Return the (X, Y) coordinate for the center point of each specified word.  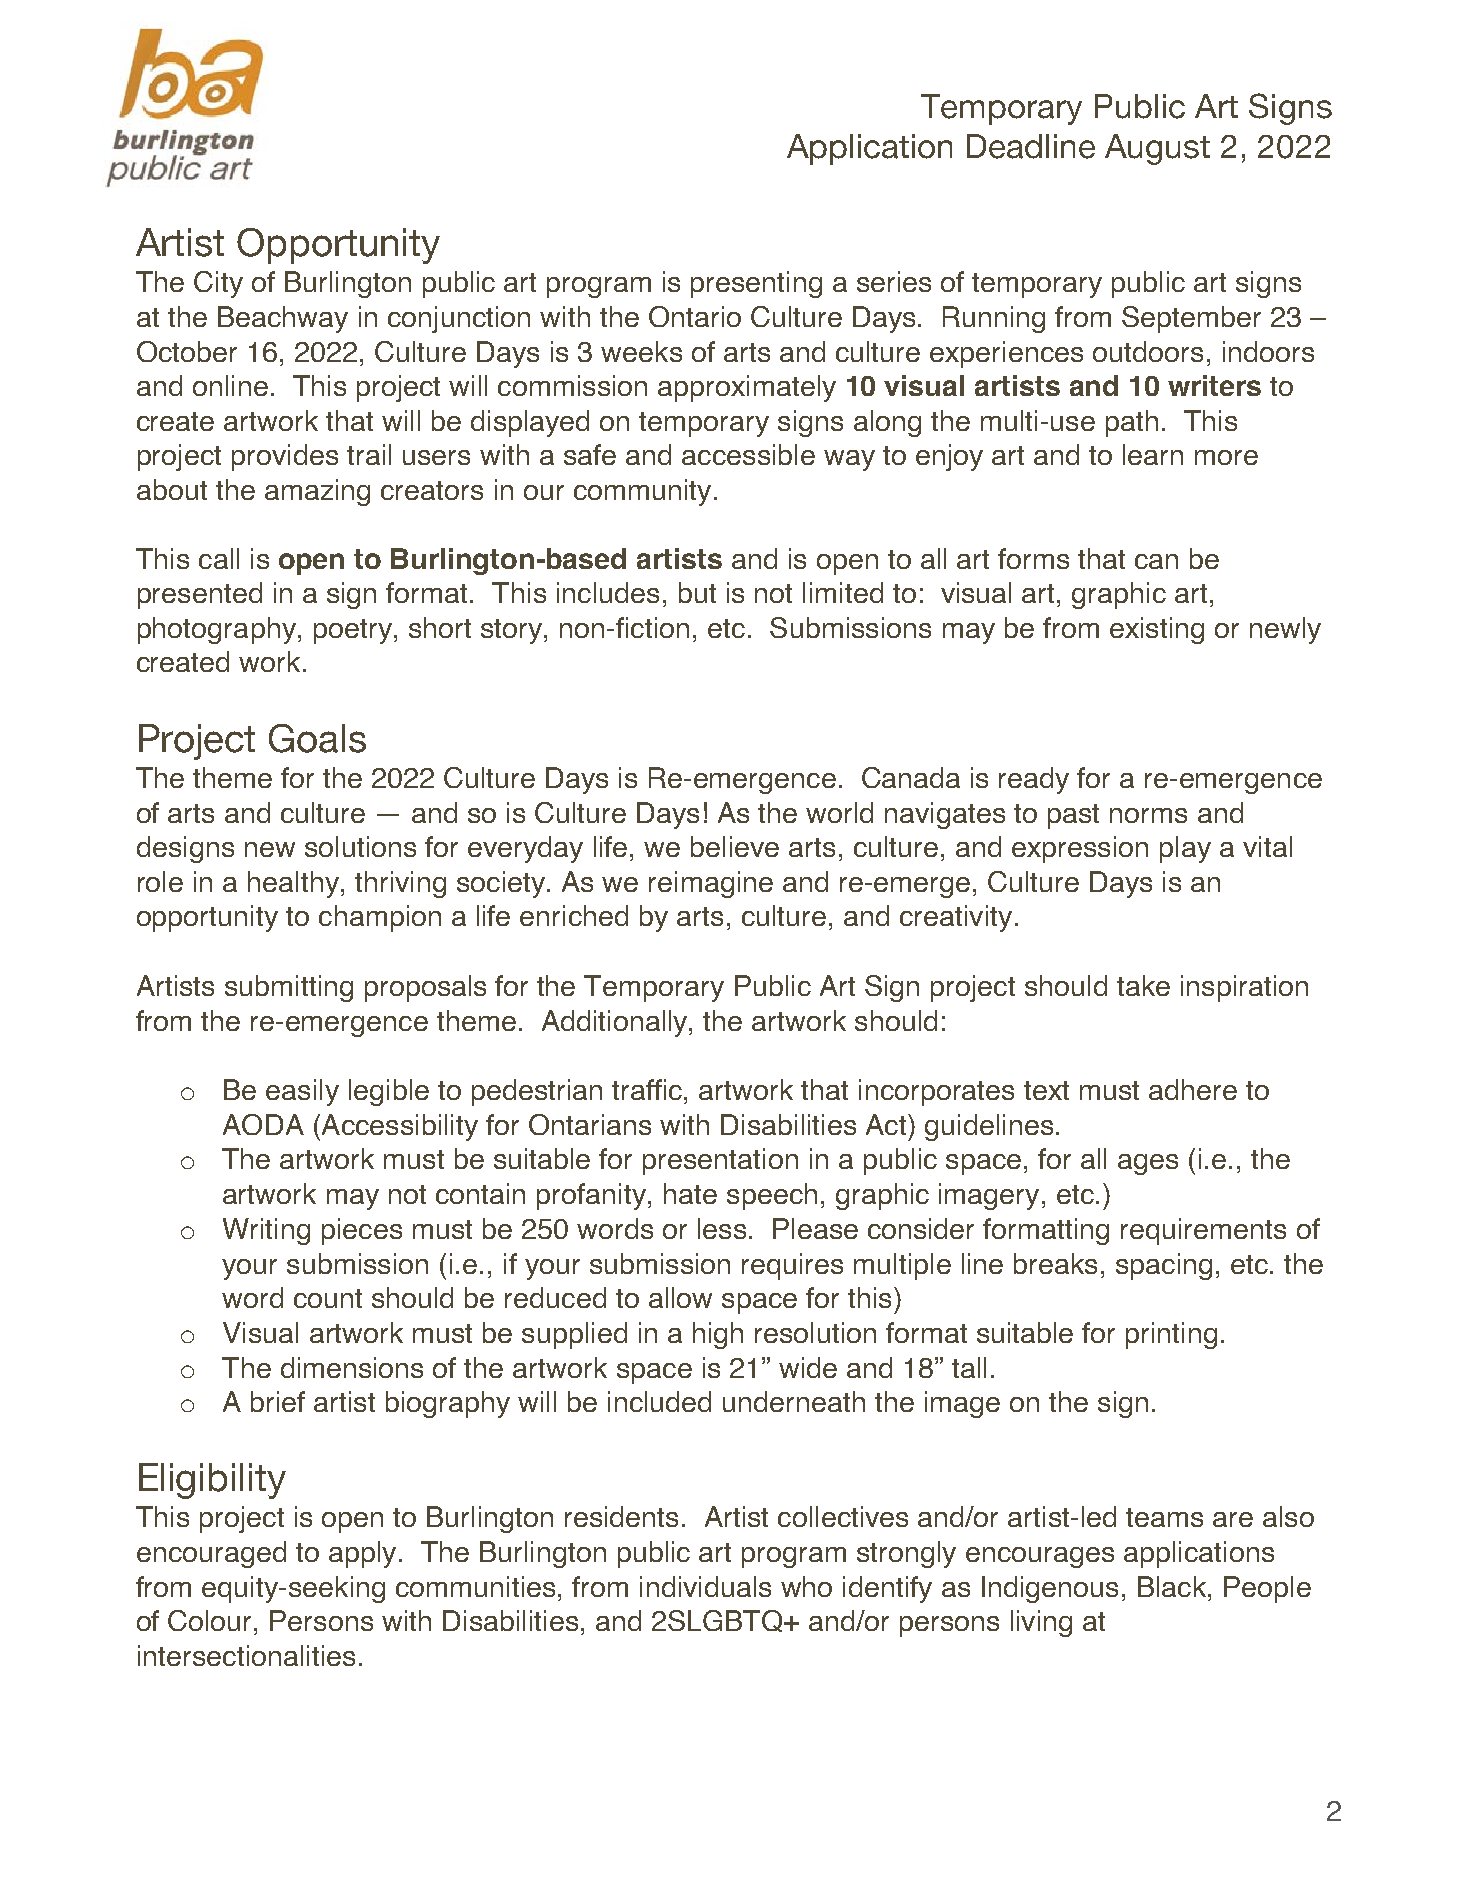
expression (1080, 849)
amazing (317, 492)
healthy (293, 884)
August (1157, 149)
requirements (1203, 1231)
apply (362, 1554)
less (722, 1228)
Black (1172, 1586)
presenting (756, 284)
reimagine (711, 884)
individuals (705, 1586)
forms (1033, 558)
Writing (266, 1231)
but (697, 592)
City (218, 284)
